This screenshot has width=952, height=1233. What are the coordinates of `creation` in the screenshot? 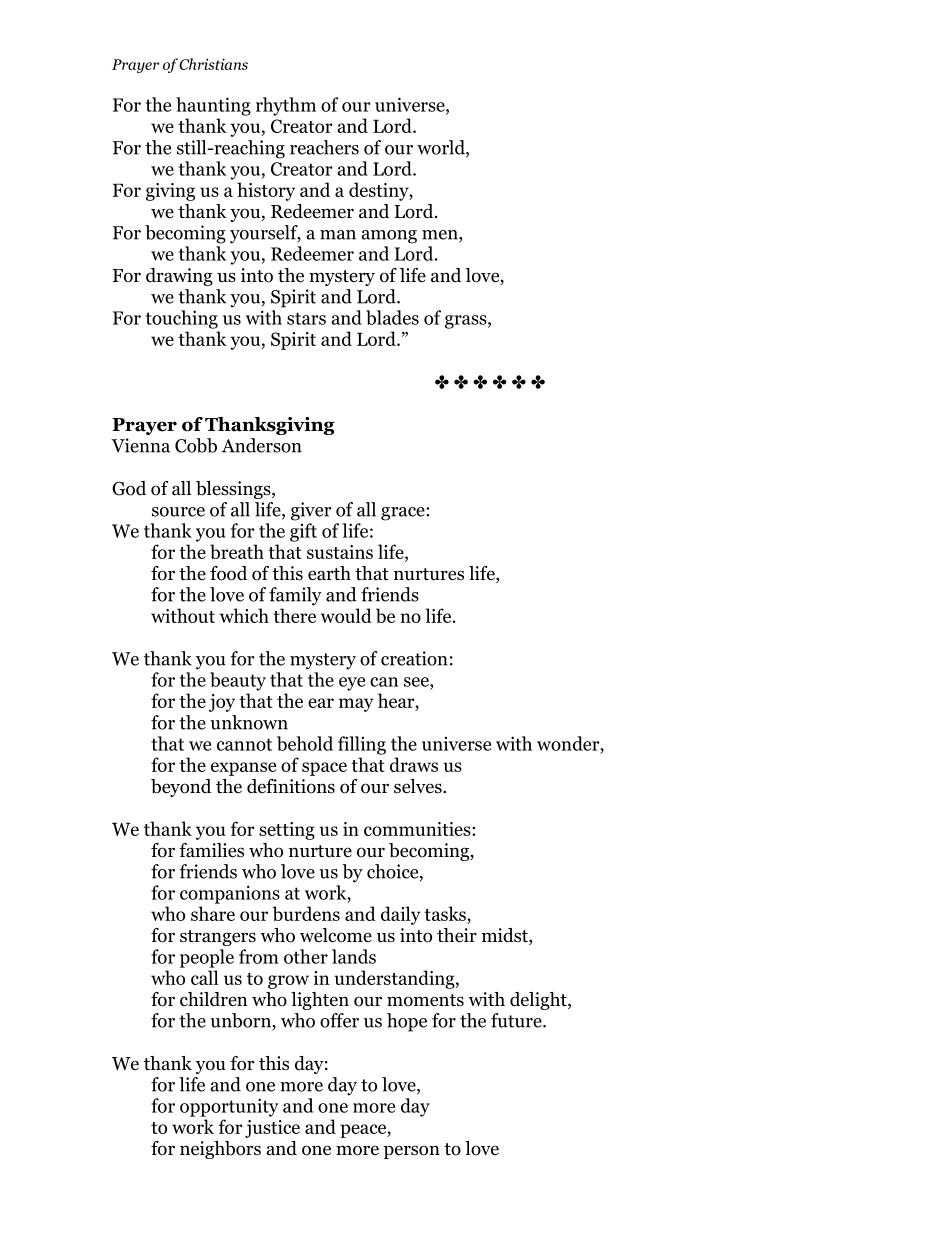 It's located at (414, 658).
